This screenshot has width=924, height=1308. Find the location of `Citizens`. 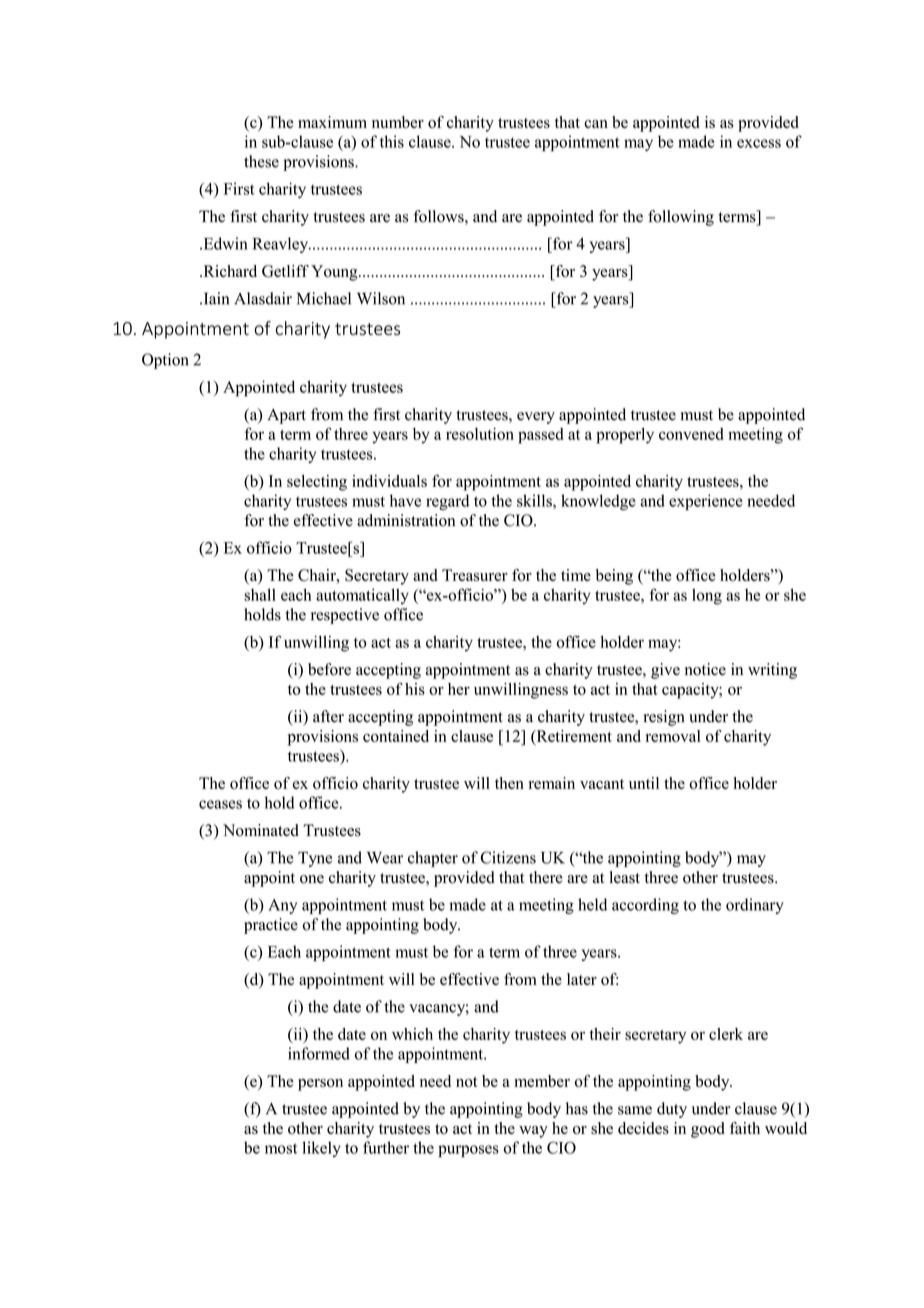

Citizens is located at coordinates (508, 857).
